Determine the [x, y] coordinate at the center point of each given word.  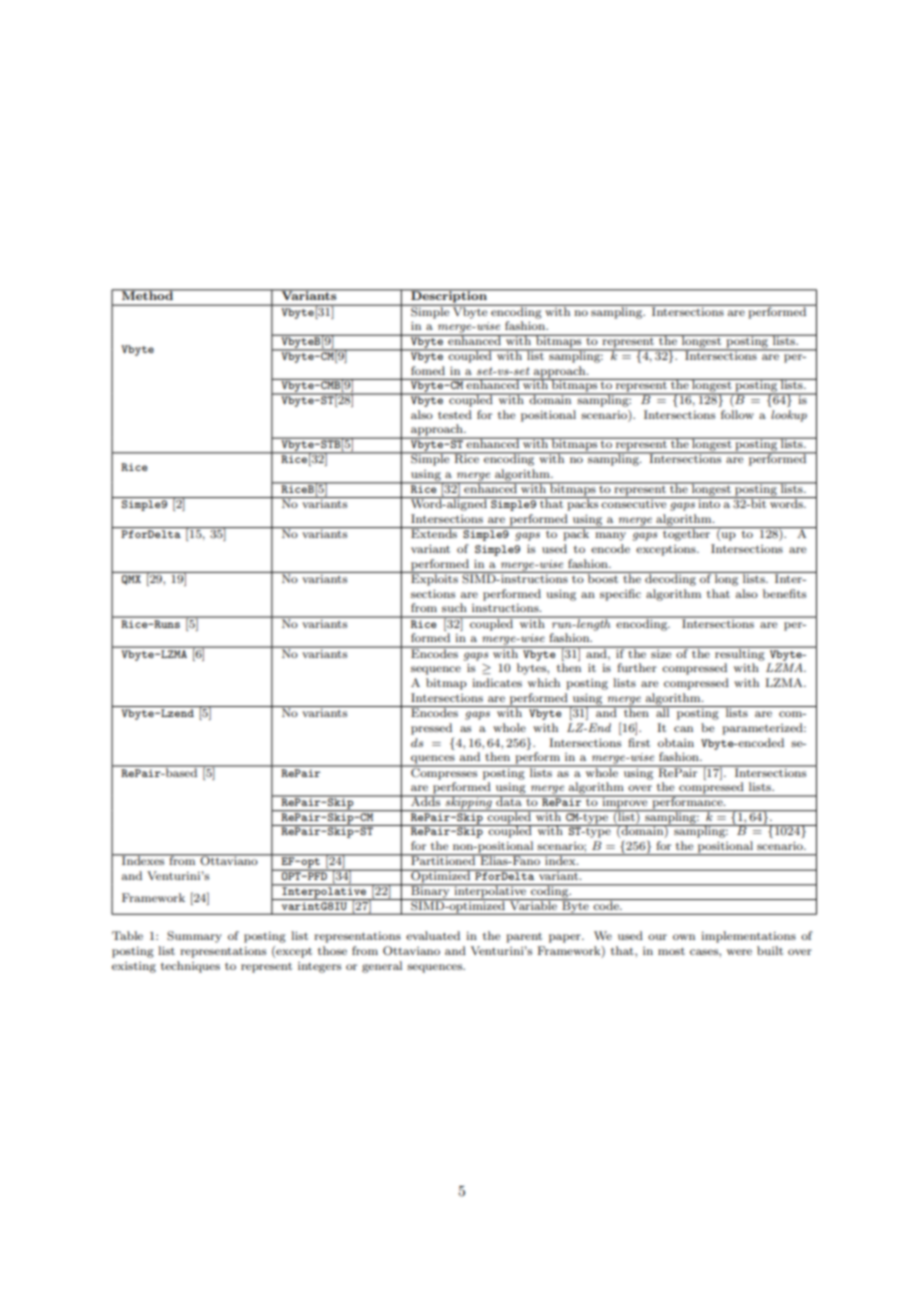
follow [737, 414]
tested [455, 414]
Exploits [434, 579]
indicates [497, 682]
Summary [194, 937]
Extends [434, 532]
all [663, 711]
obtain [676, 742]
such [454, 607]
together [686, 534]
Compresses [444, 772]
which [544, 682]
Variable [534, 904]
